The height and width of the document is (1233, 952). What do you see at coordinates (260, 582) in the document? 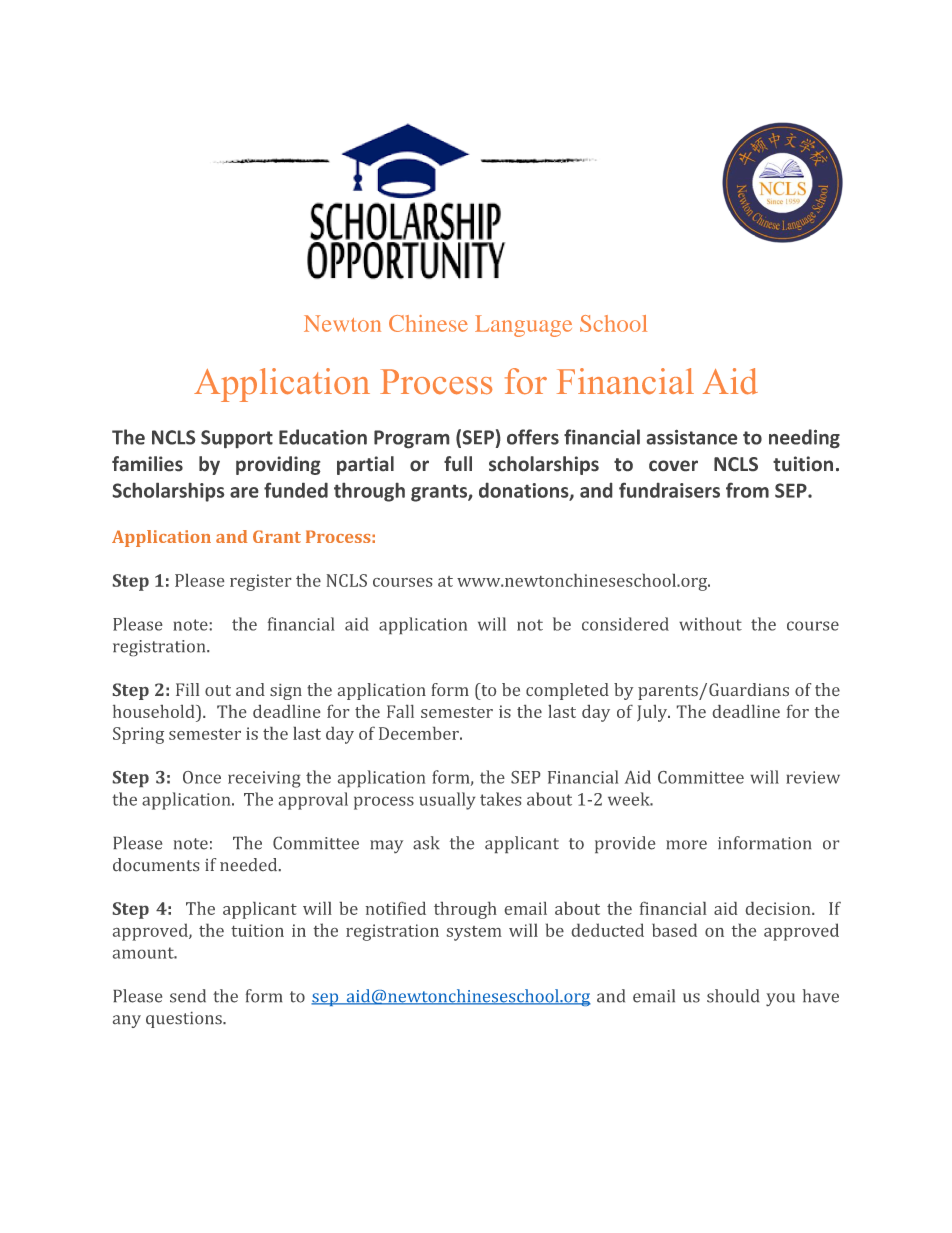
I see `register` at bounding box center [260, 582].
